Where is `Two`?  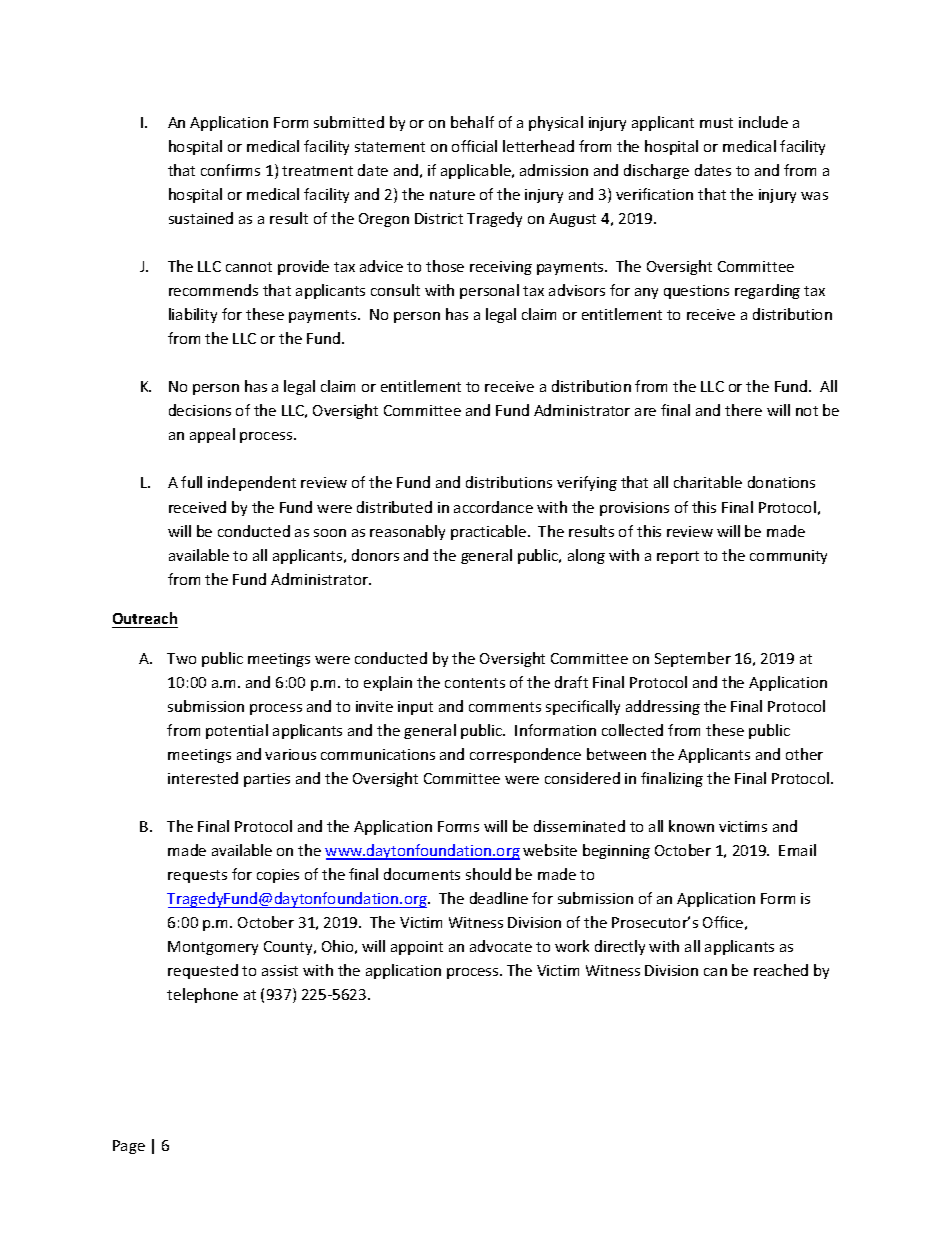
Two is located at coordinates (181, 658).
